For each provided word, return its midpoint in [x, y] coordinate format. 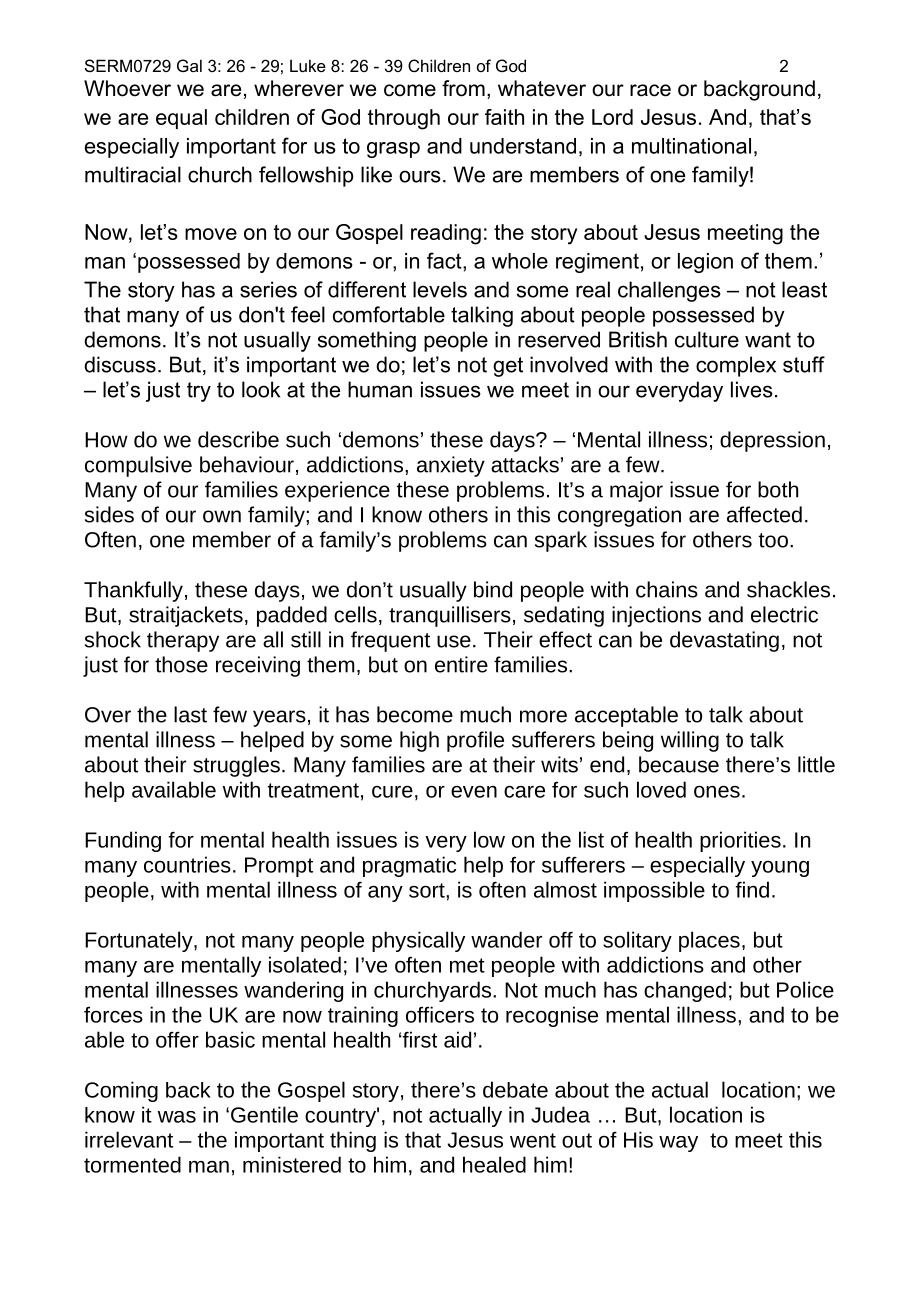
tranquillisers [450, 616]
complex [736, 366]
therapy [183, 641]
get [508, 367]
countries [187, 864]
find [752, 889]
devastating [724, 641]
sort [428, 890]
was [177, 1117]
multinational [691, 146]
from [463, 88]
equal [181, 119]
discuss [120, 364]
